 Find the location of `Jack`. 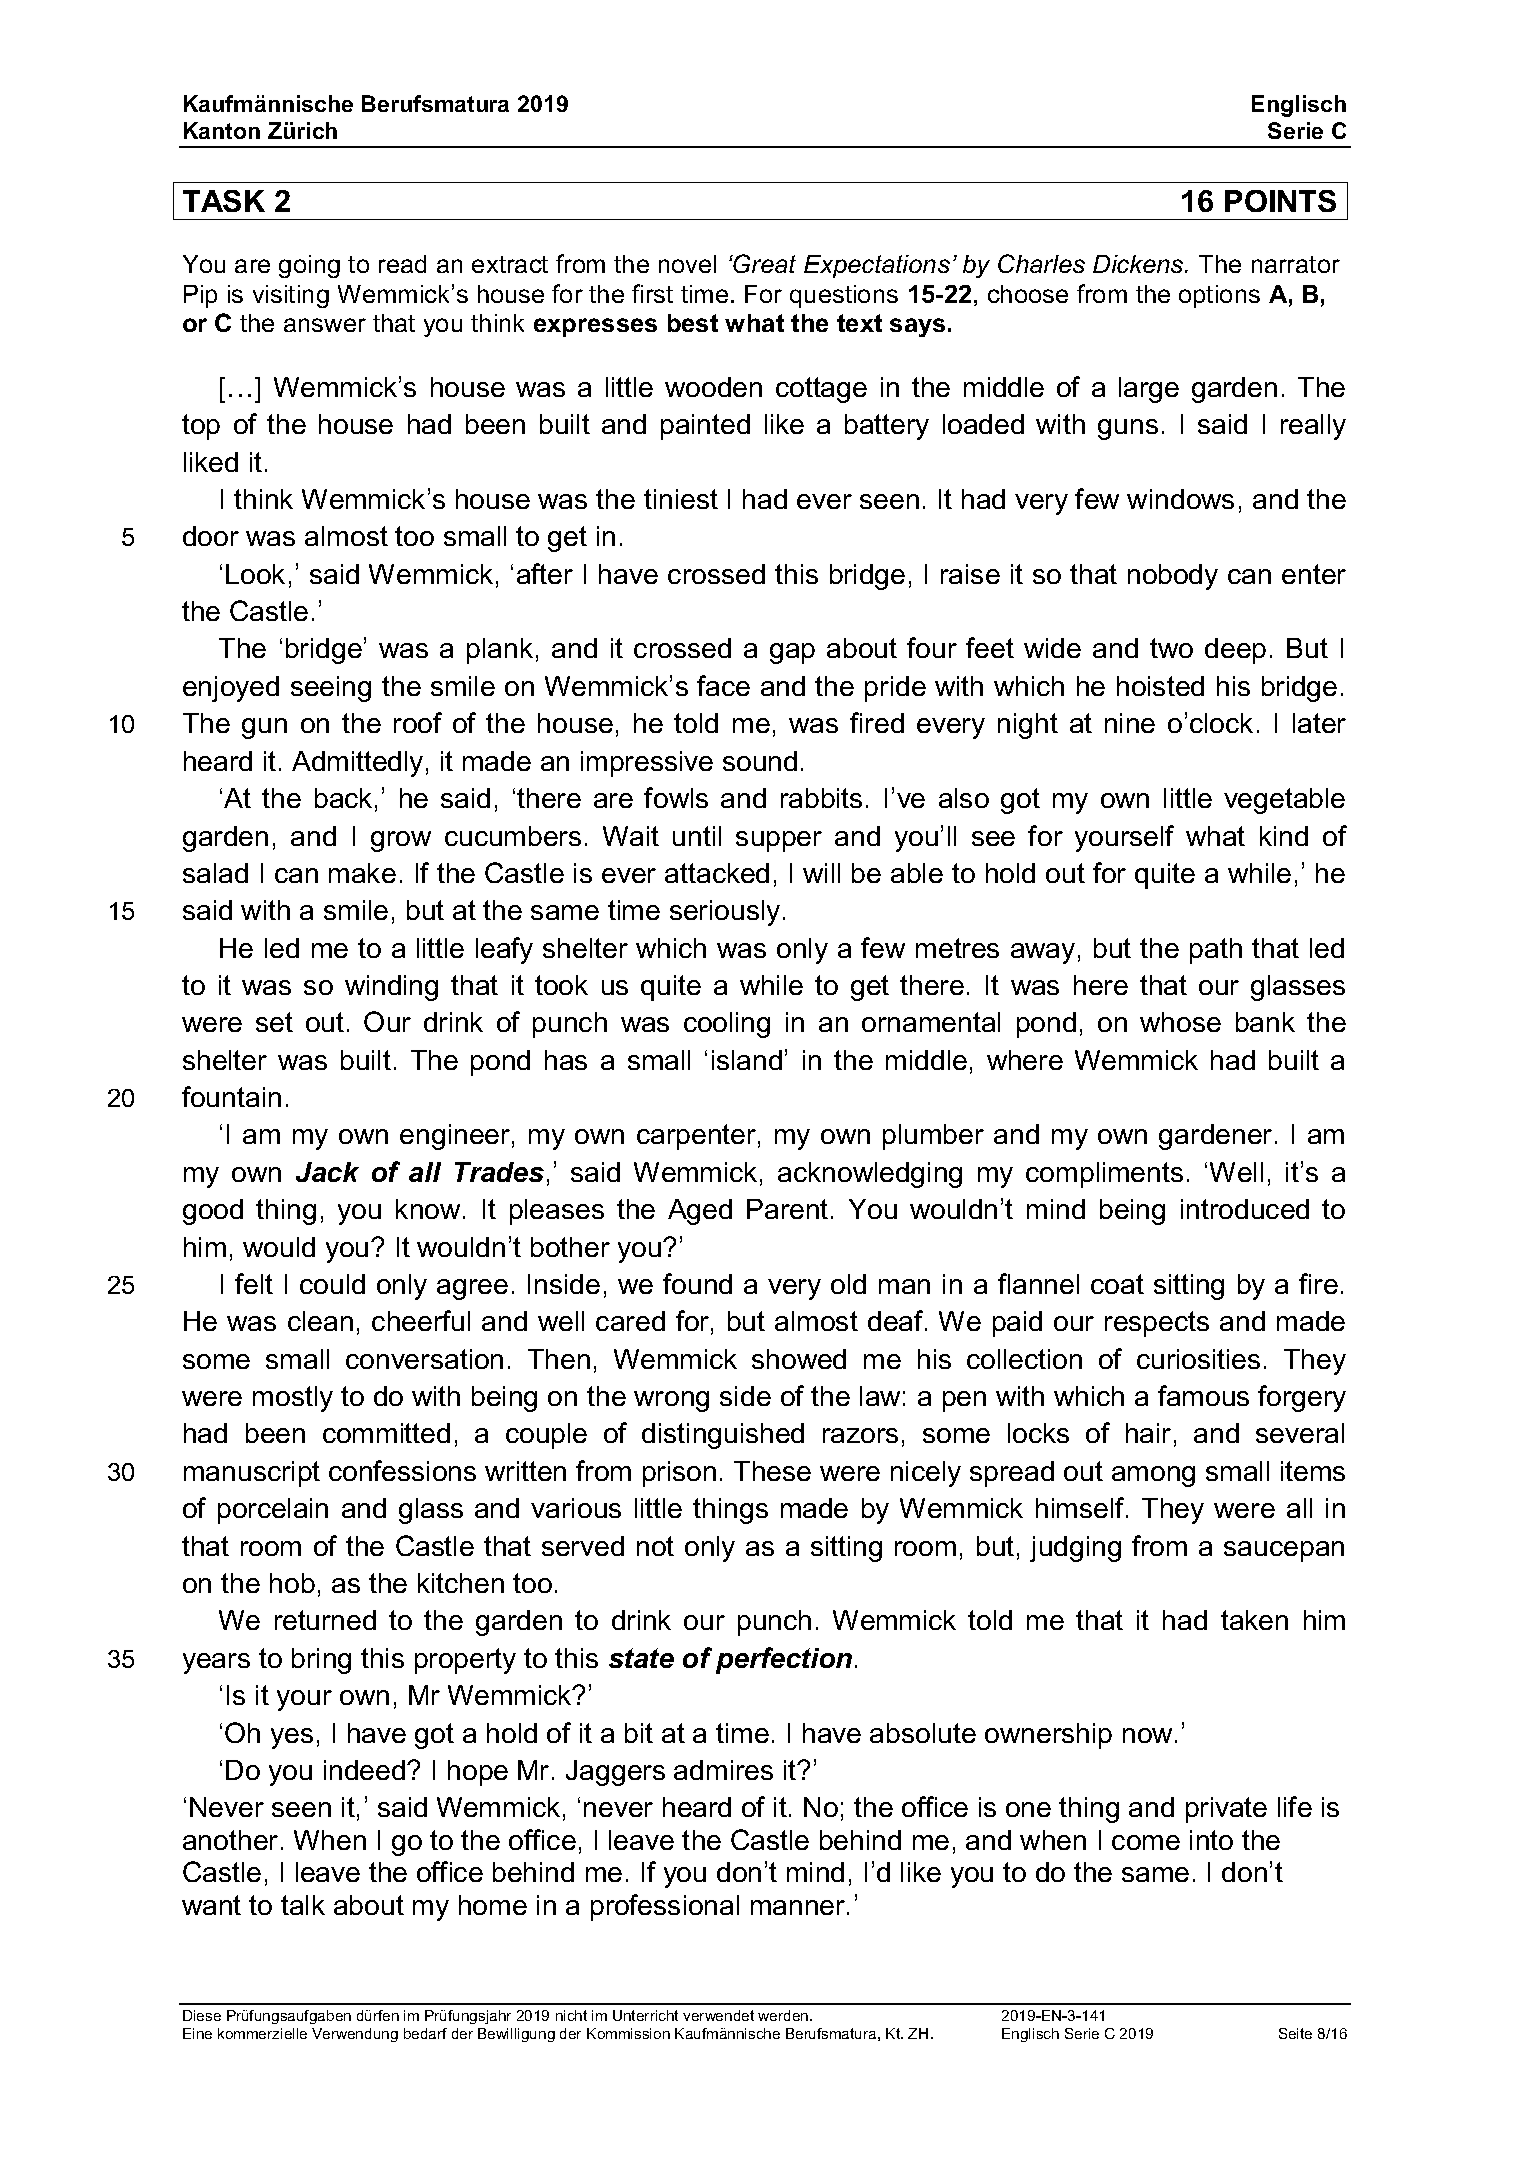

Jack is located at coordinates (327, 1172).
